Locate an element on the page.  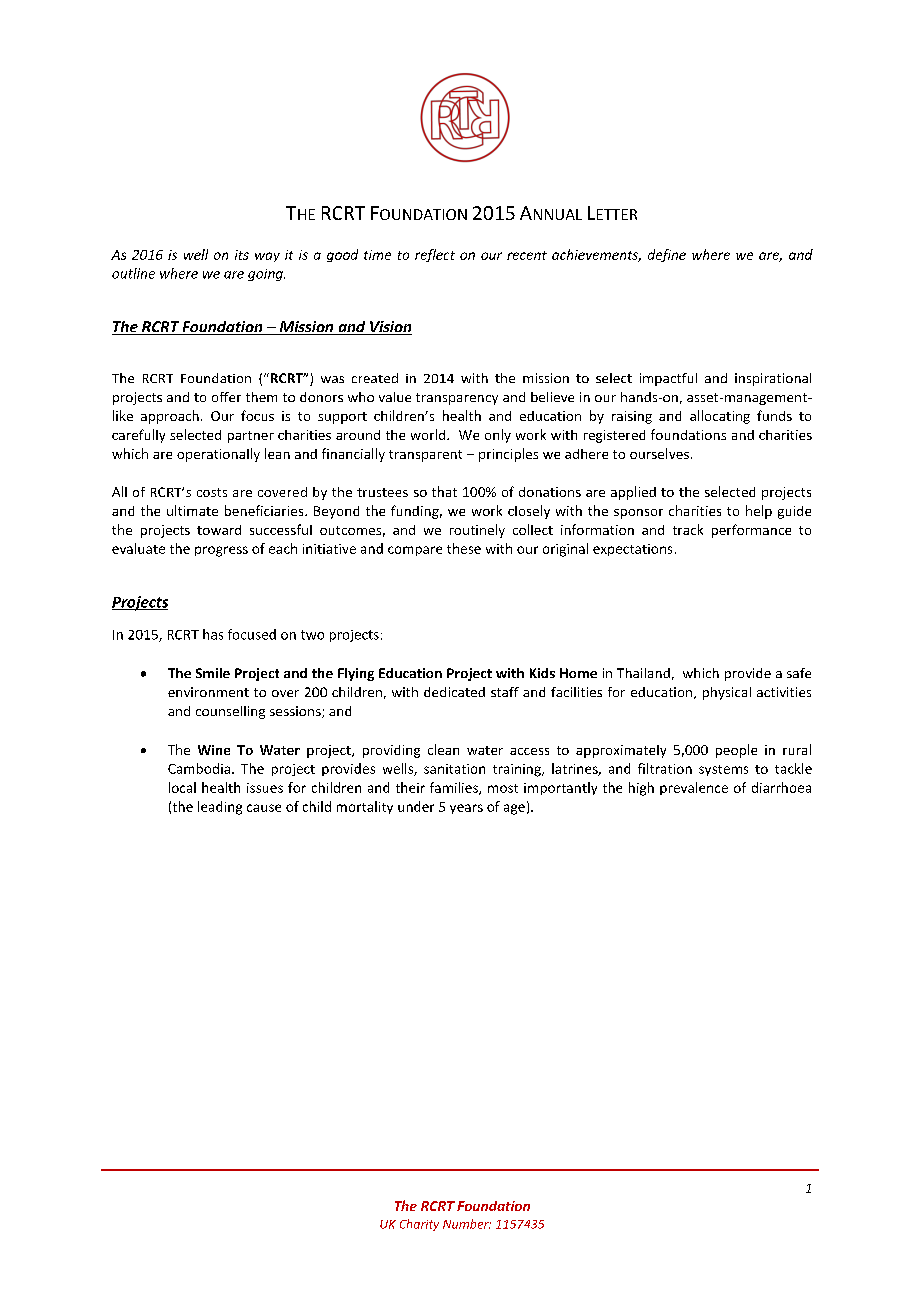
Charity is located at coordinates (419, 1225).
